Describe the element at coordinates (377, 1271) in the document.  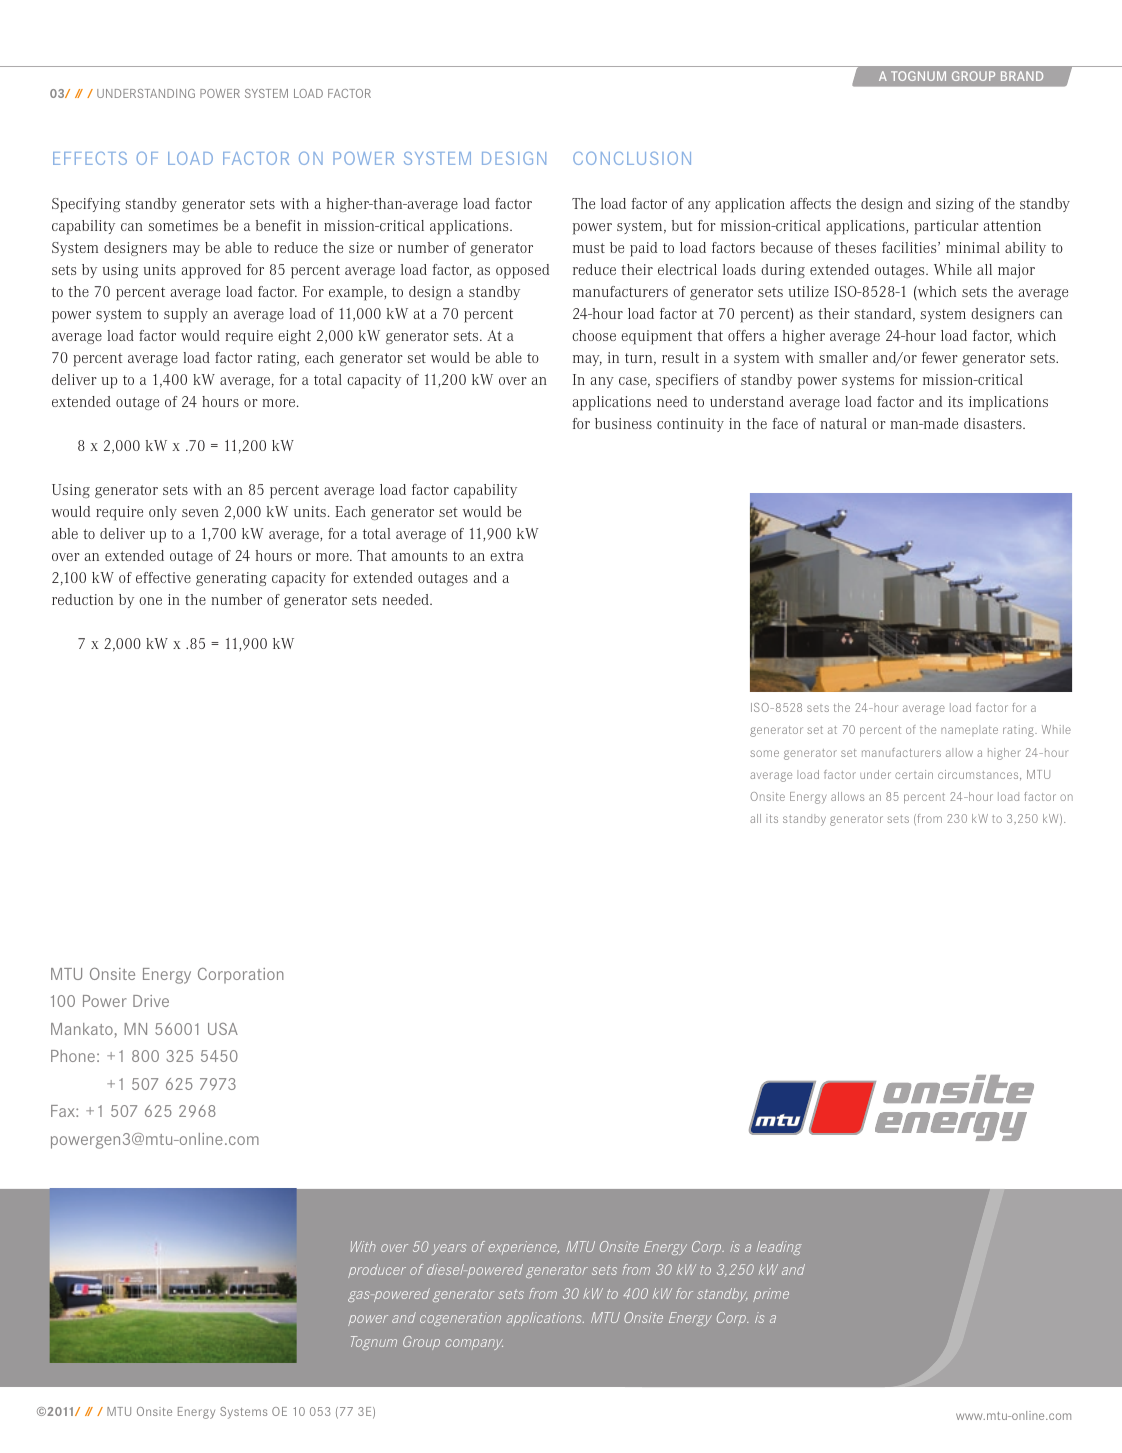
I see `producer` at that location.
